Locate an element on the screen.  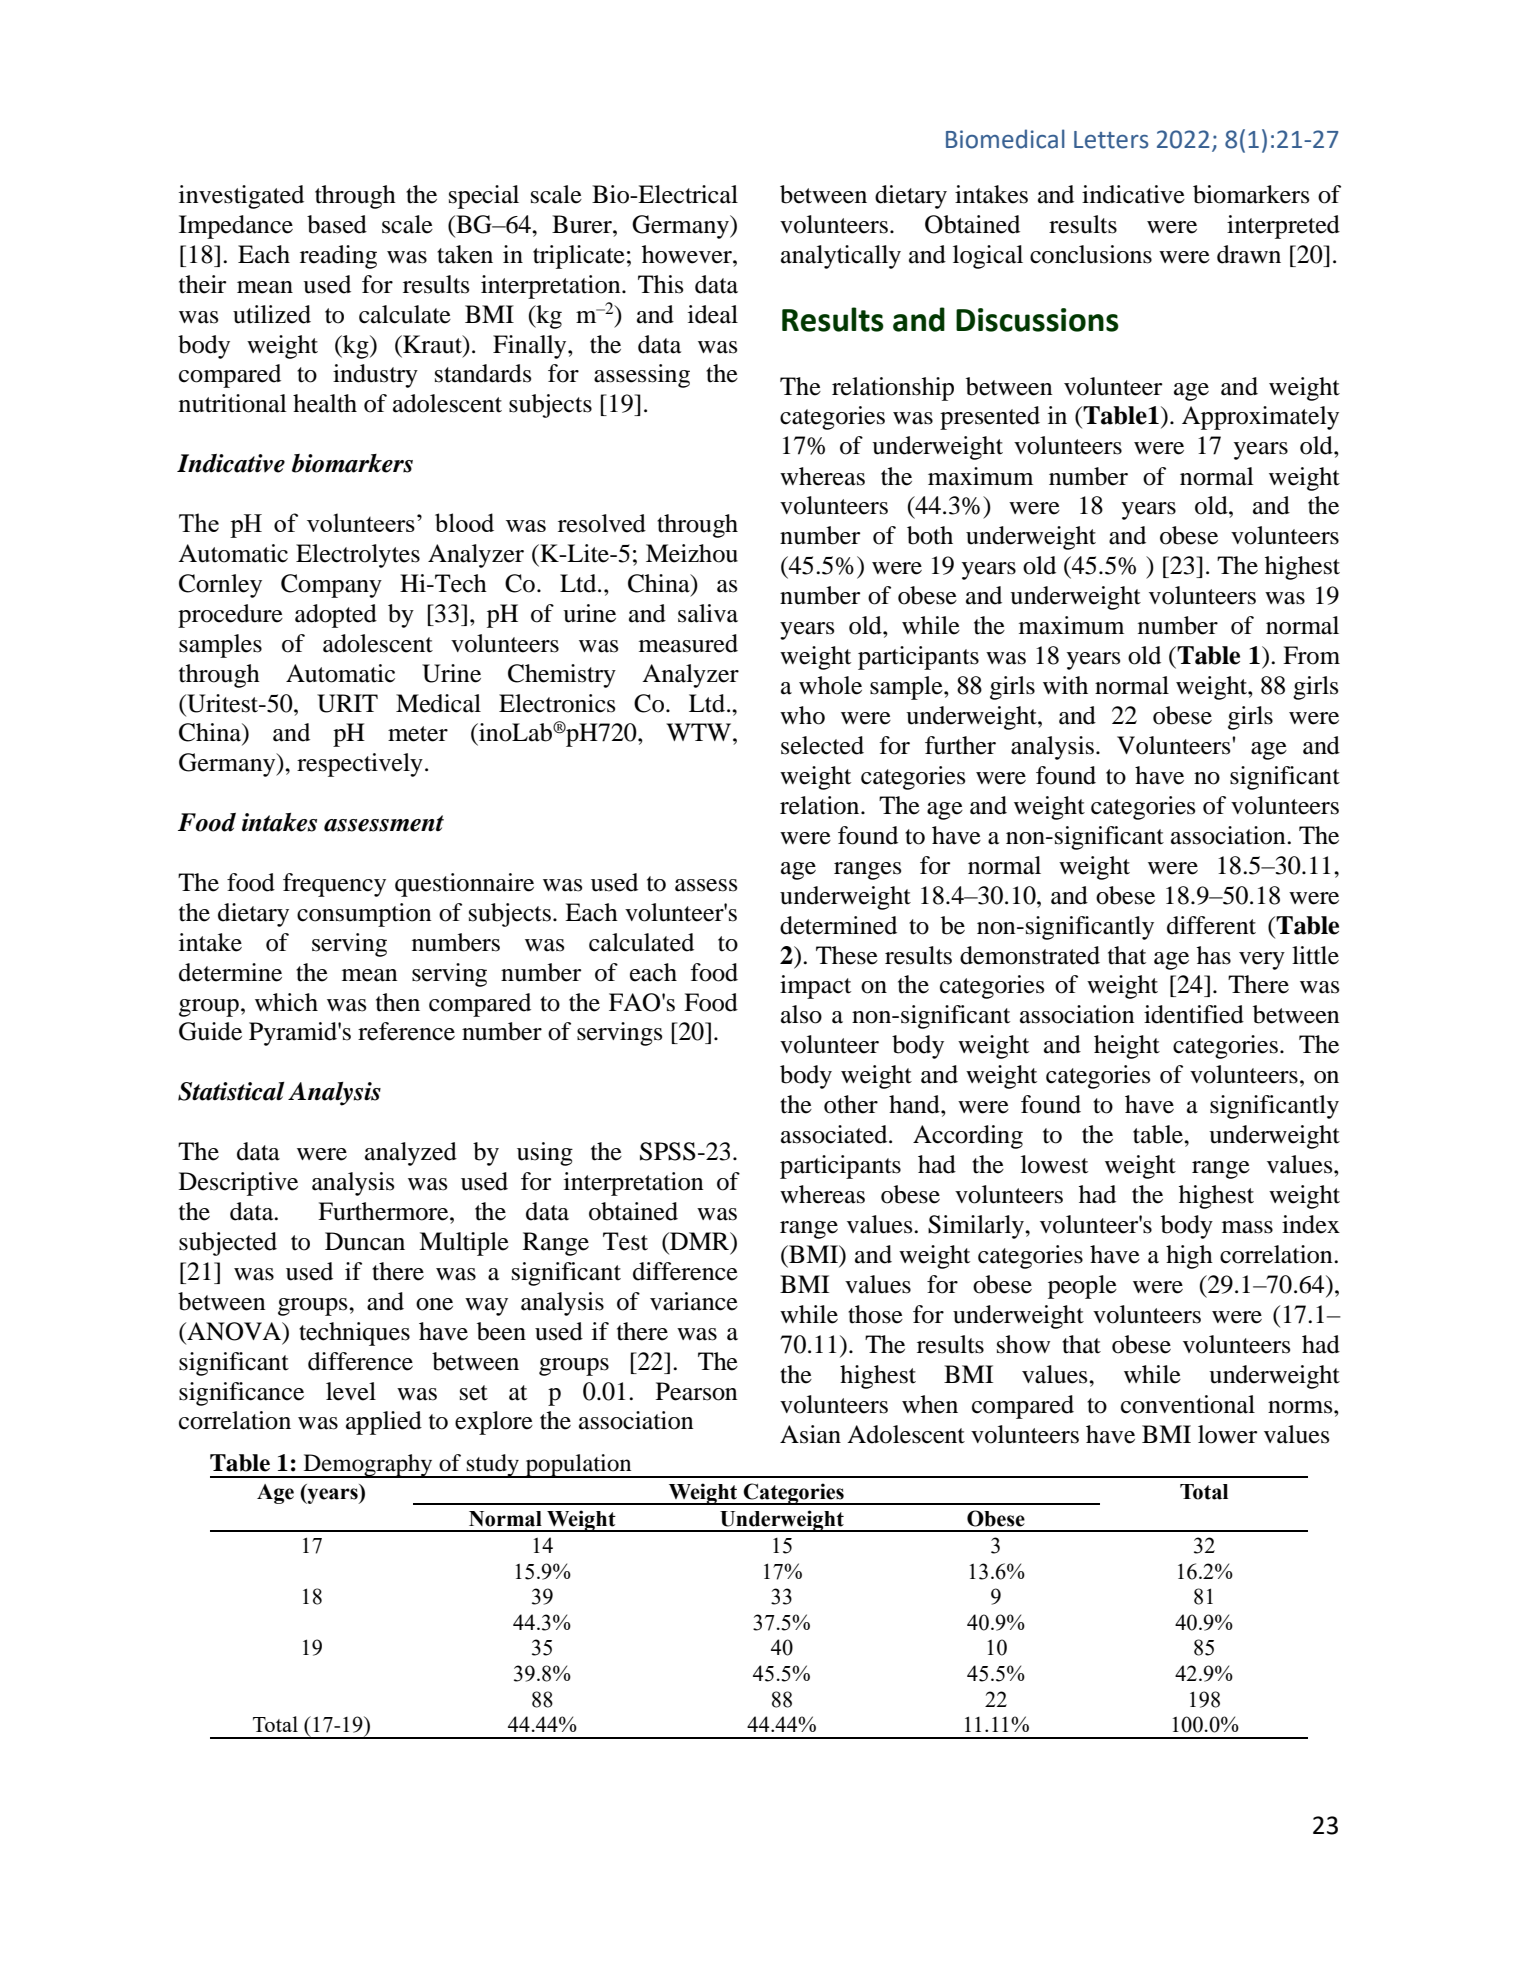
Letters is located at coordinates (1111, 140).
